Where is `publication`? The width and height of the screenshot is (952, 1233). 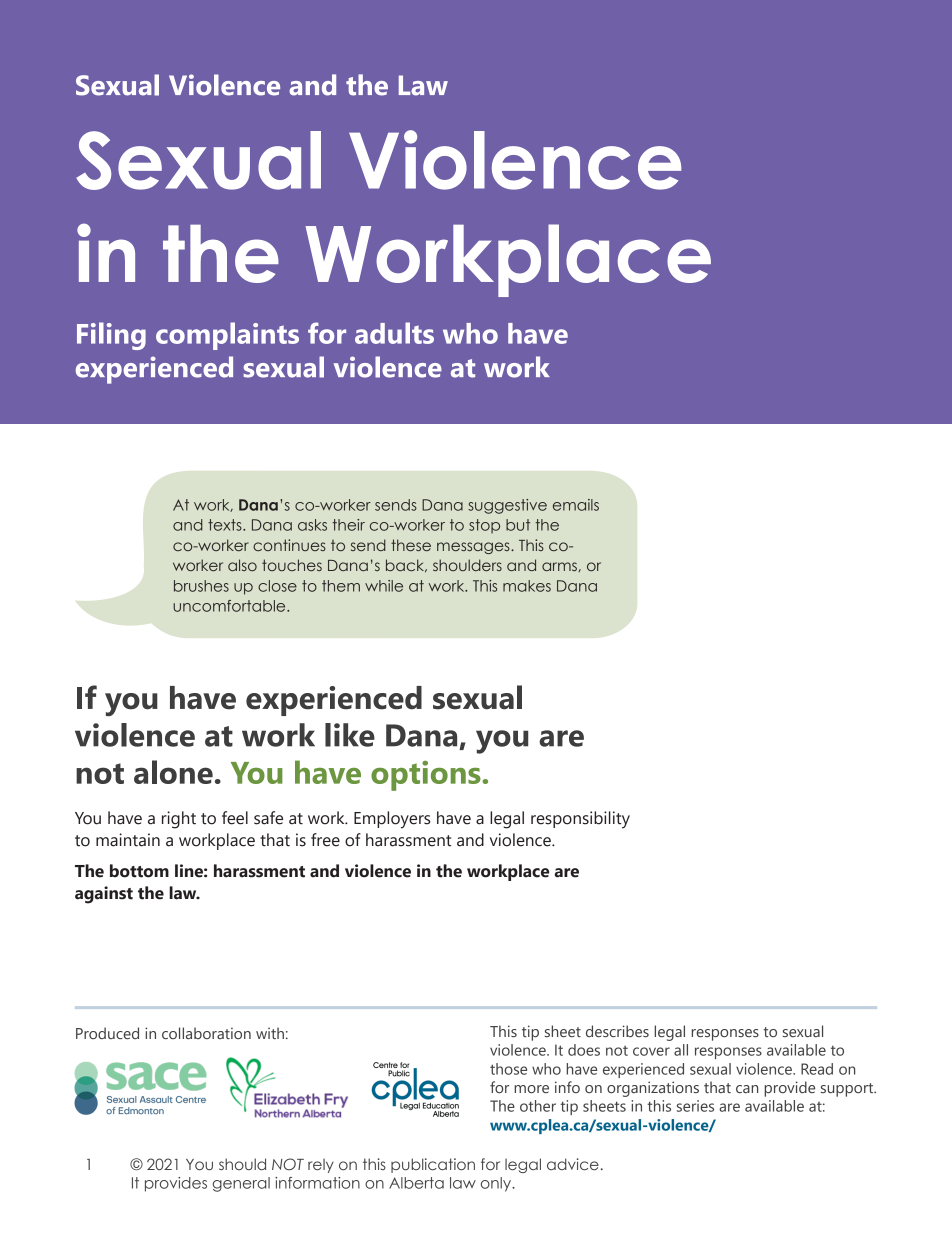
publication is located at coordinates (433, 1165).
